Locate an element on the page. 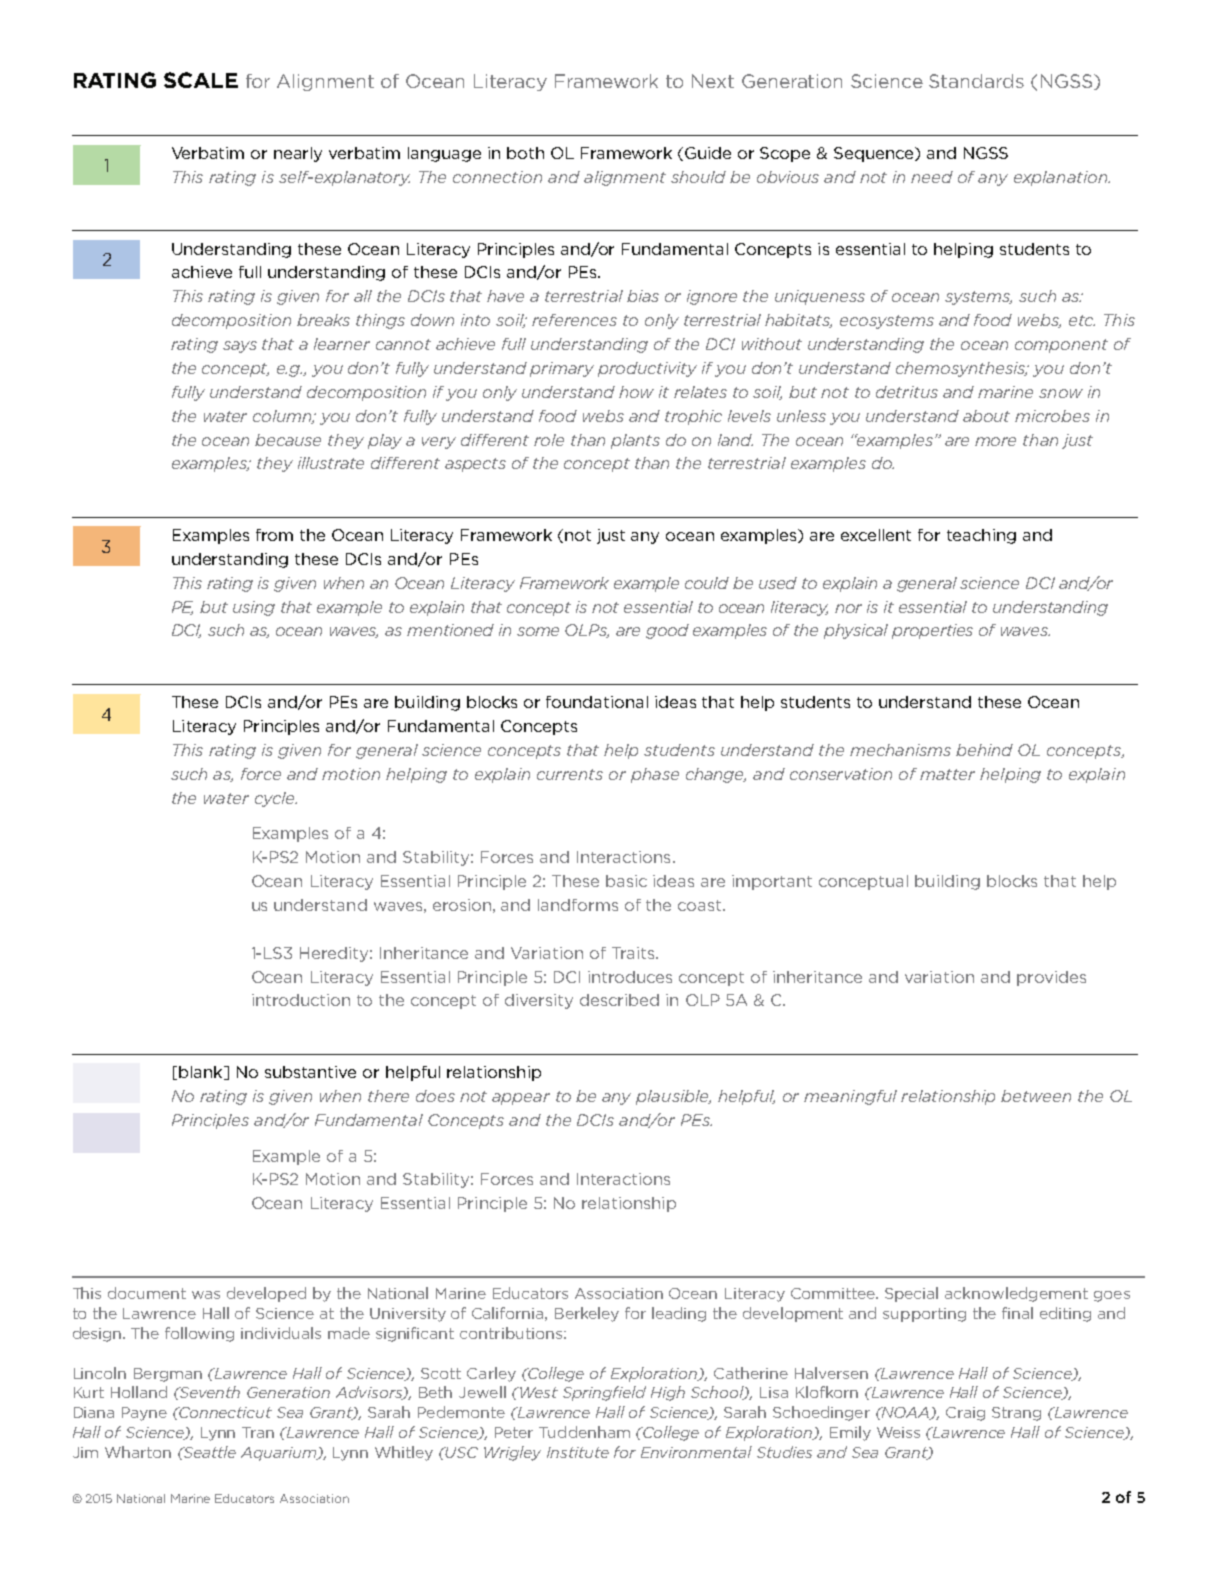  Standards is located at coordinates (976, 81).
